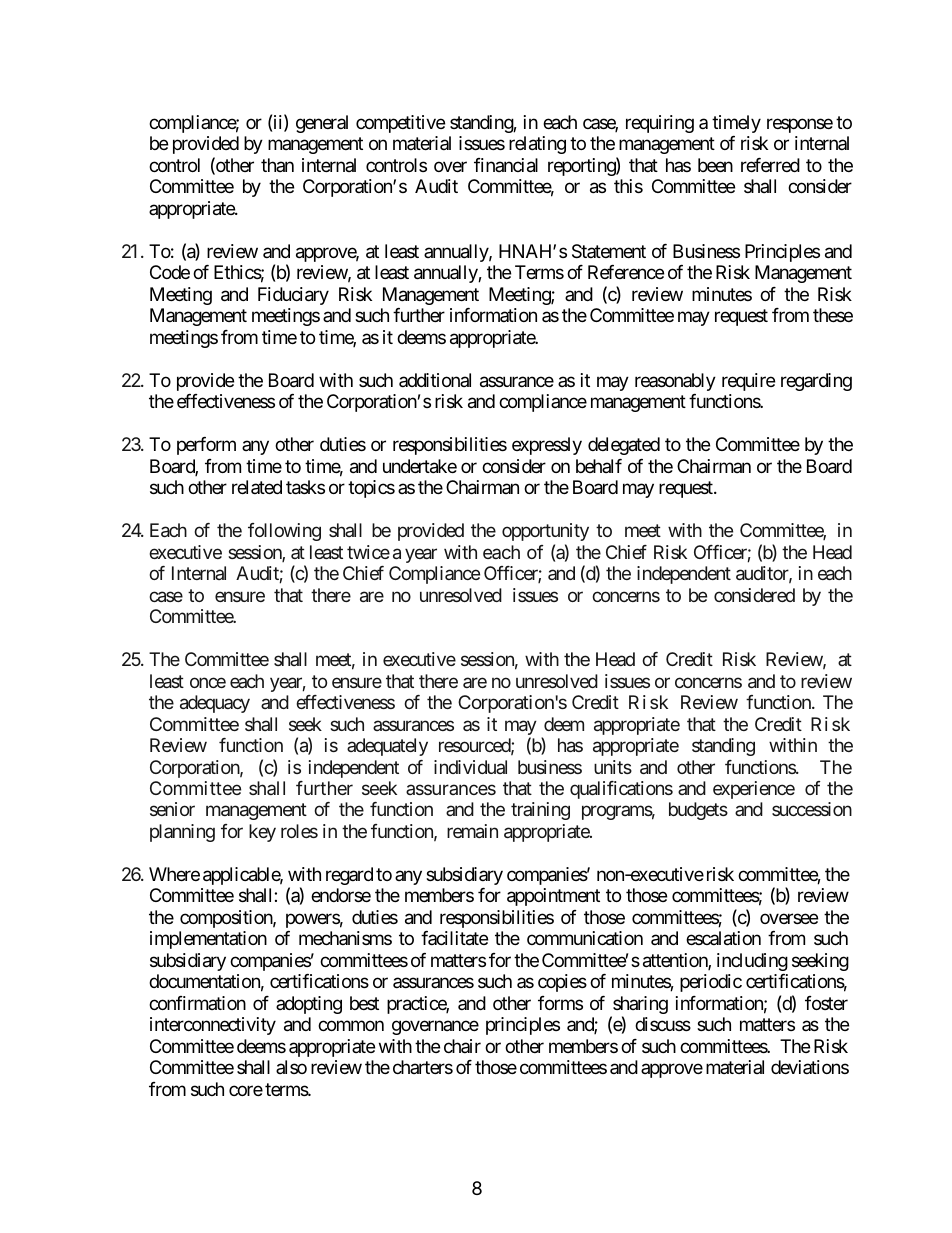 Image resolution: width=952 pixels, height=1233 pixels. What do you see at coordinates (812, 809) in the image?
I see `succession` at bounding box center [812, 809].
